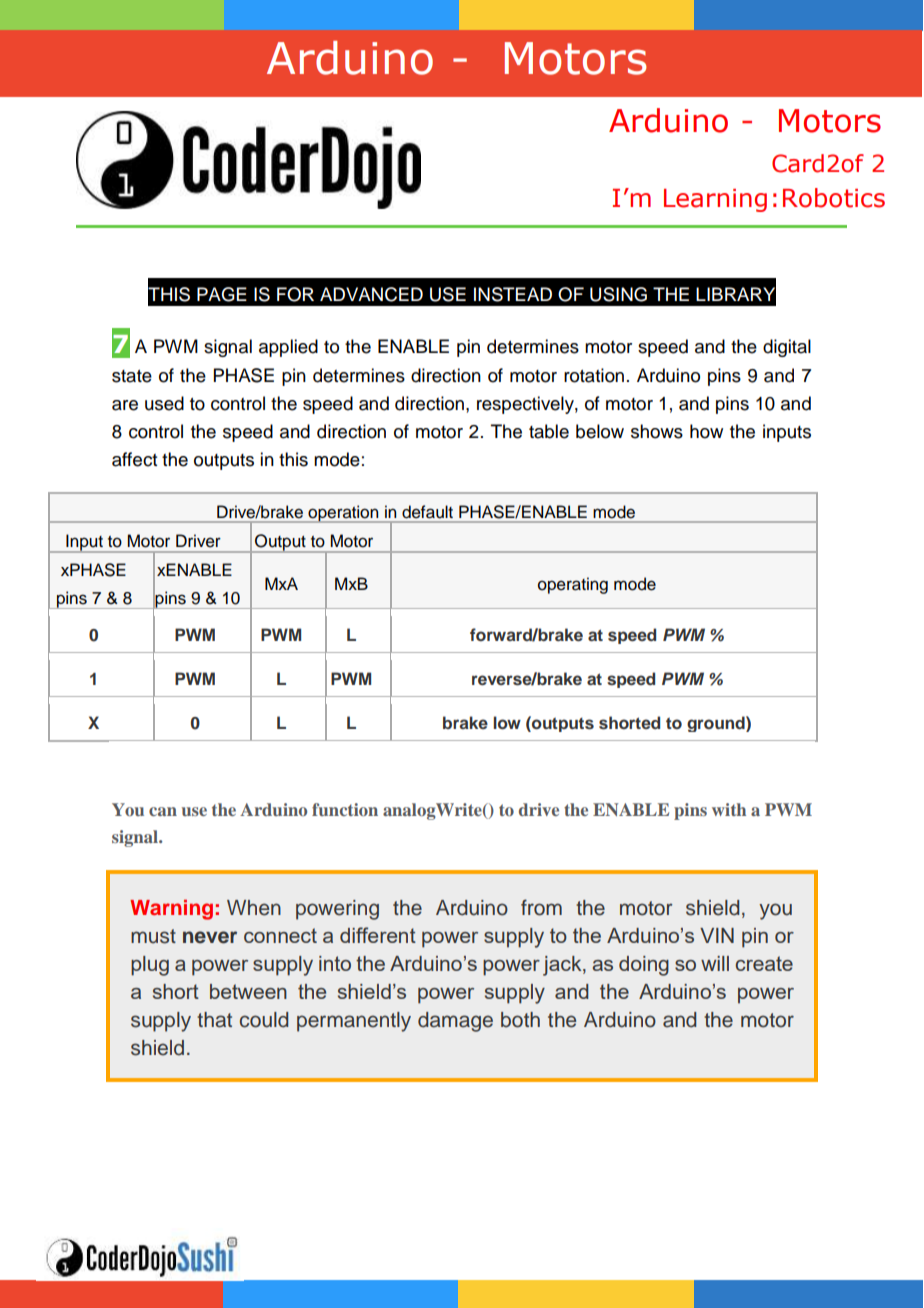  What do you see at coordinates (343, 514) in the screenshot?
I see `operation` at bounding box center [343, 514].
